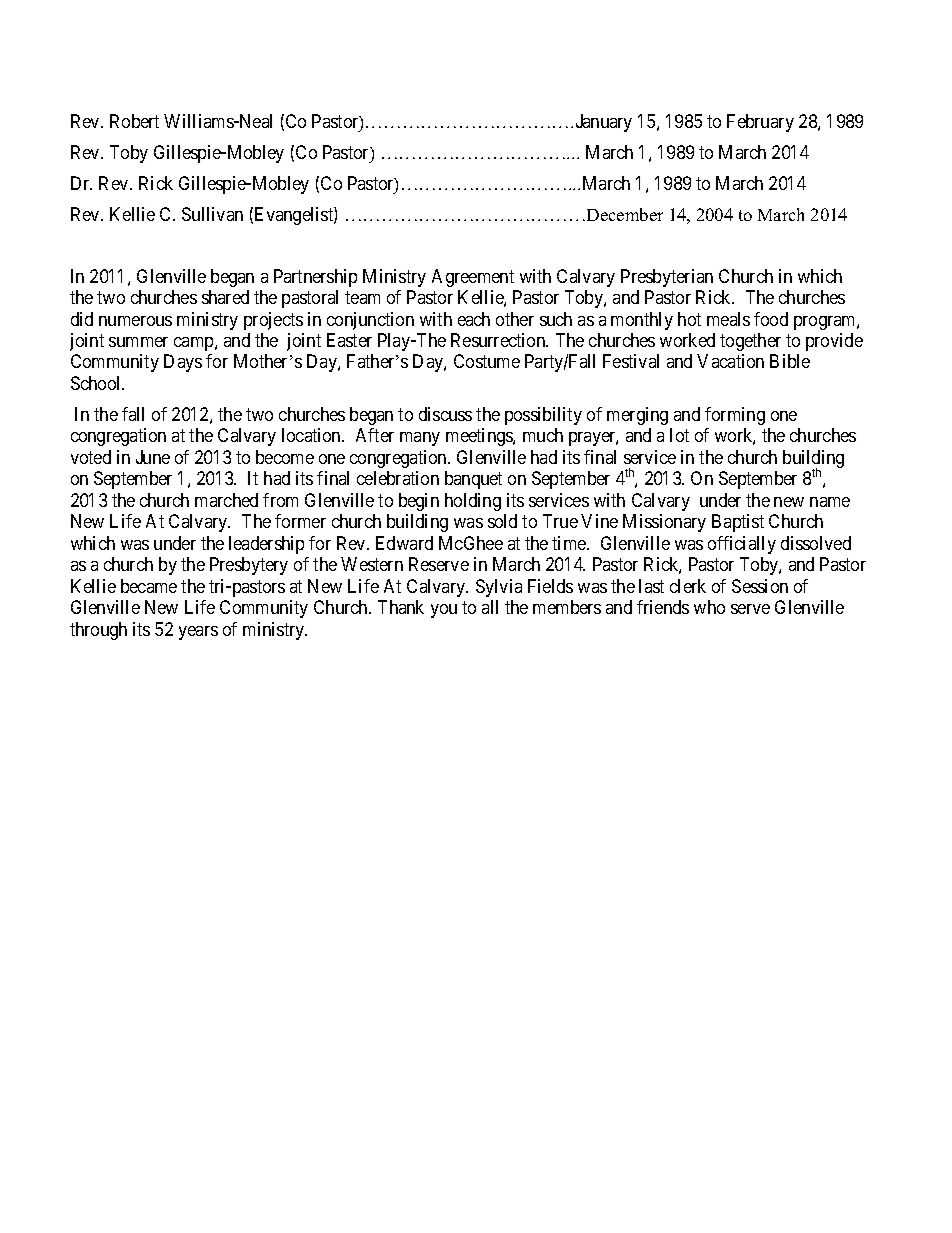  What do you see at coordinates (679, 435) in the screenshot?
I see `lot` at bounding box center [679, 435].
